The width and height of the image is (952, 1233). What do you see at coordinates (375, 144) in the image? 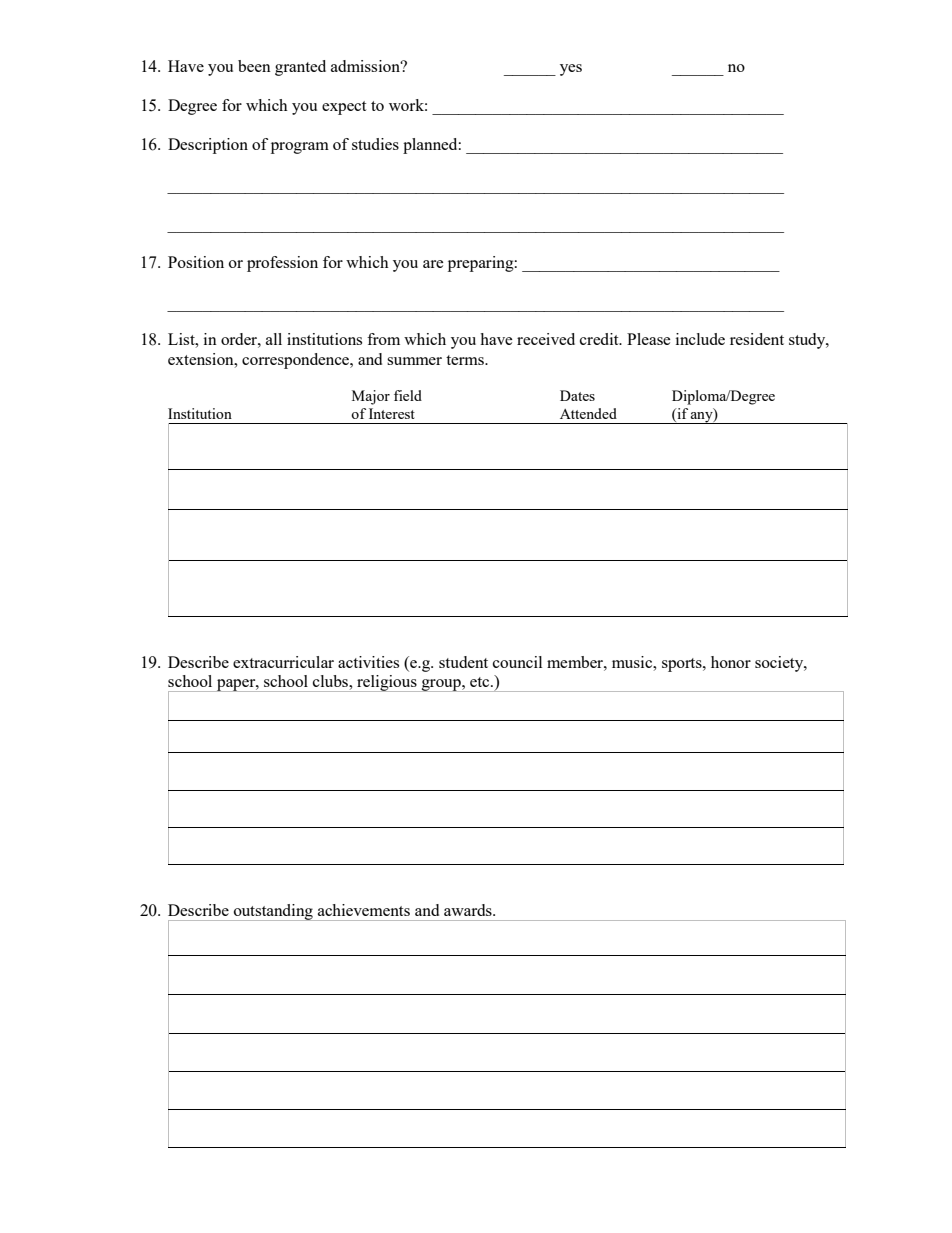
I see `studies` at bounding box center [375, 144].
